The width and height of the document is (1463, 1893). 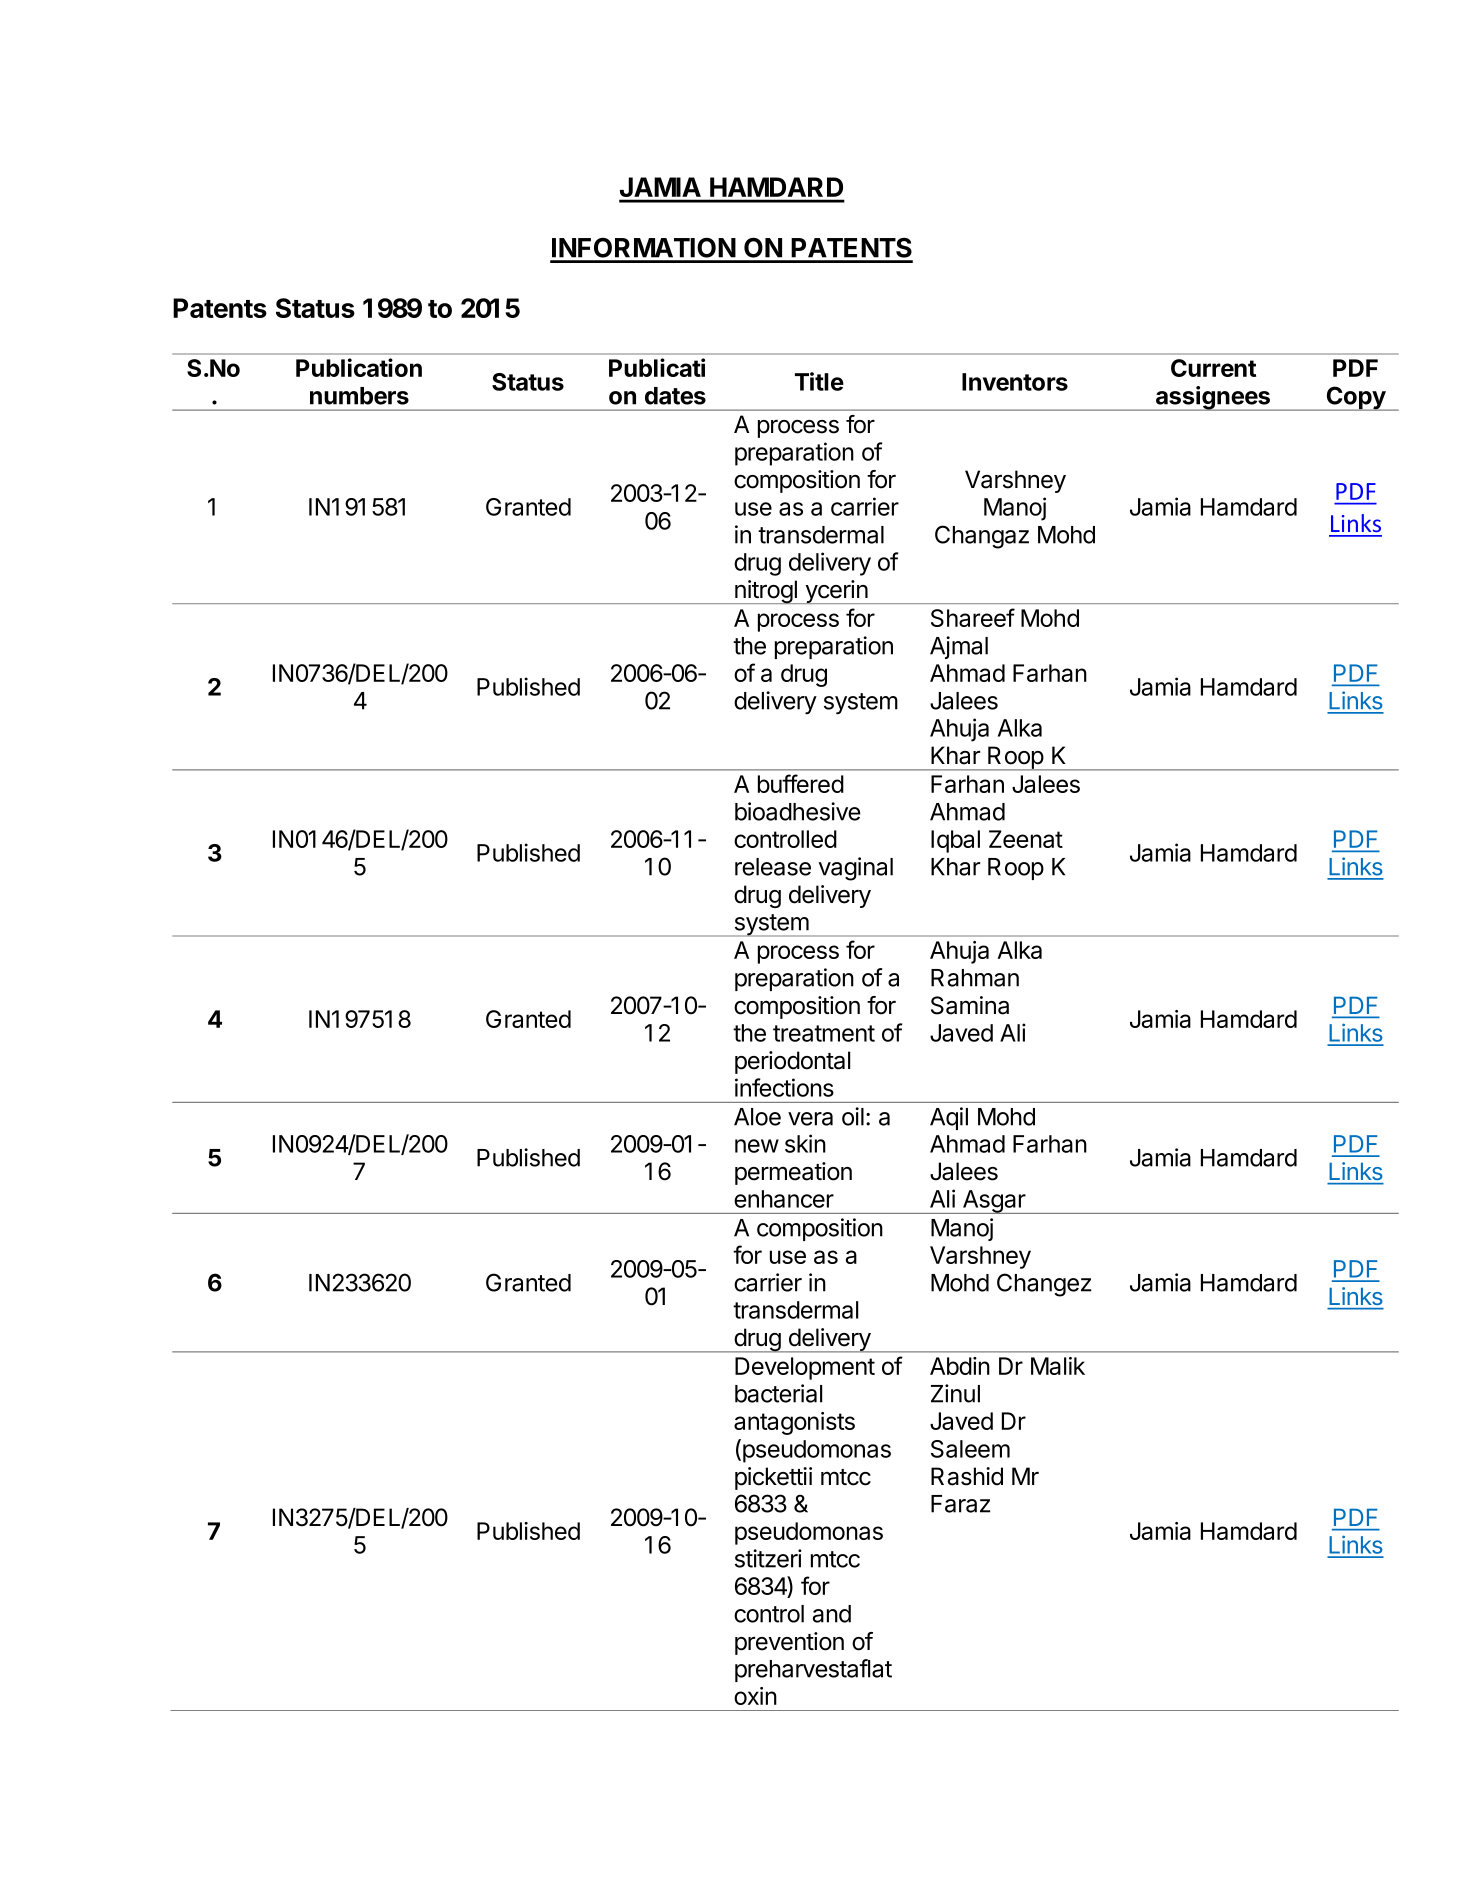 I want to click on numbers, so click(x=359, y=396).
